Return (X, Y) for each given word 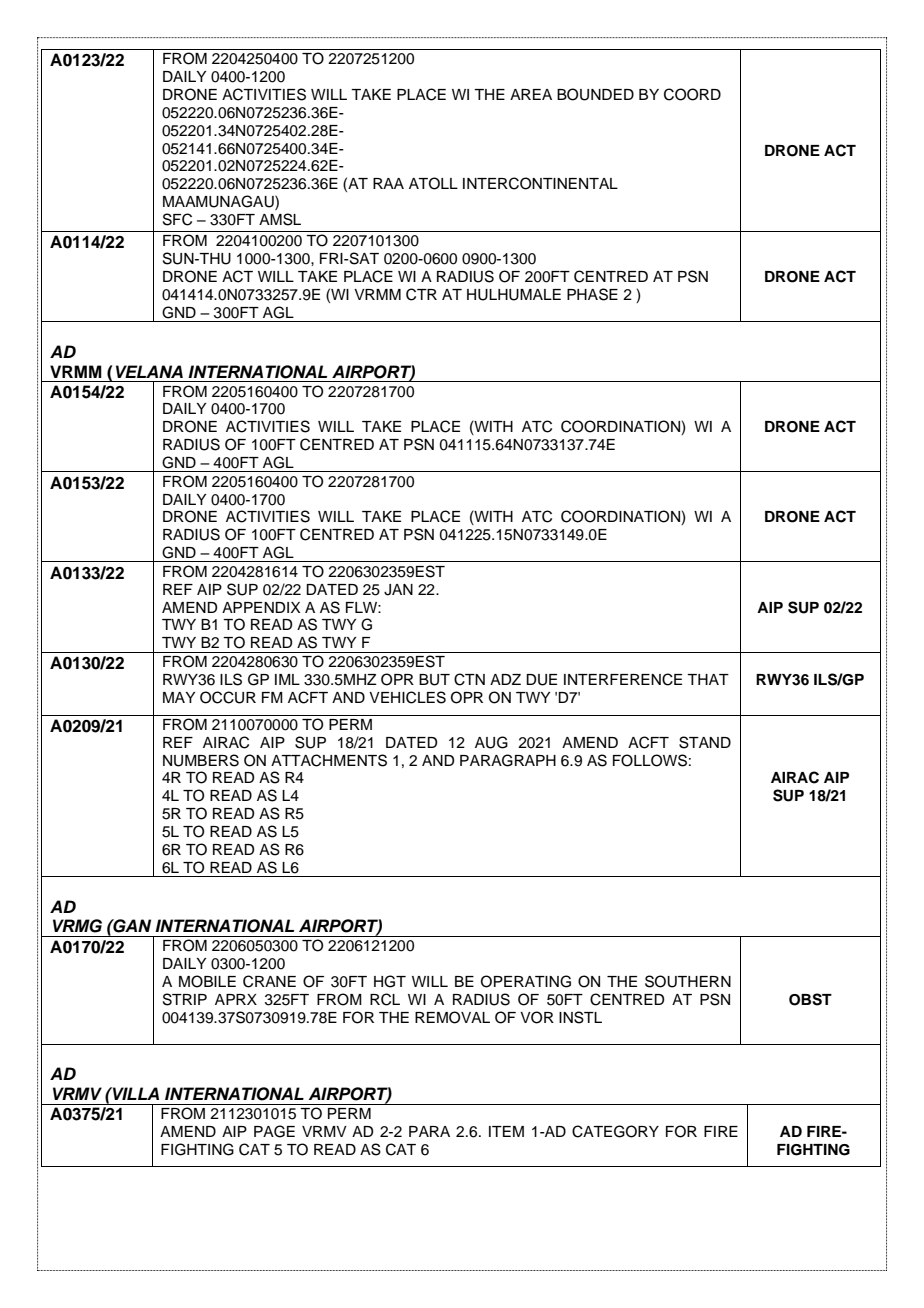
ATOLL (433, 183)
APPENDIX (261, 607)
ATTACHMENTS (329, 760)
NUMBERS (201, 760)
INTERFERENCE (623, 679)
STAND (705, 742)
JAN (398, 590)
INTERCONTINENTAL (540, 183)
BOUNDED (595, 94)
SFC (177, 219)
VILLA (135, 1093)
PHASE (592, 294)
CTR (421, 294)
